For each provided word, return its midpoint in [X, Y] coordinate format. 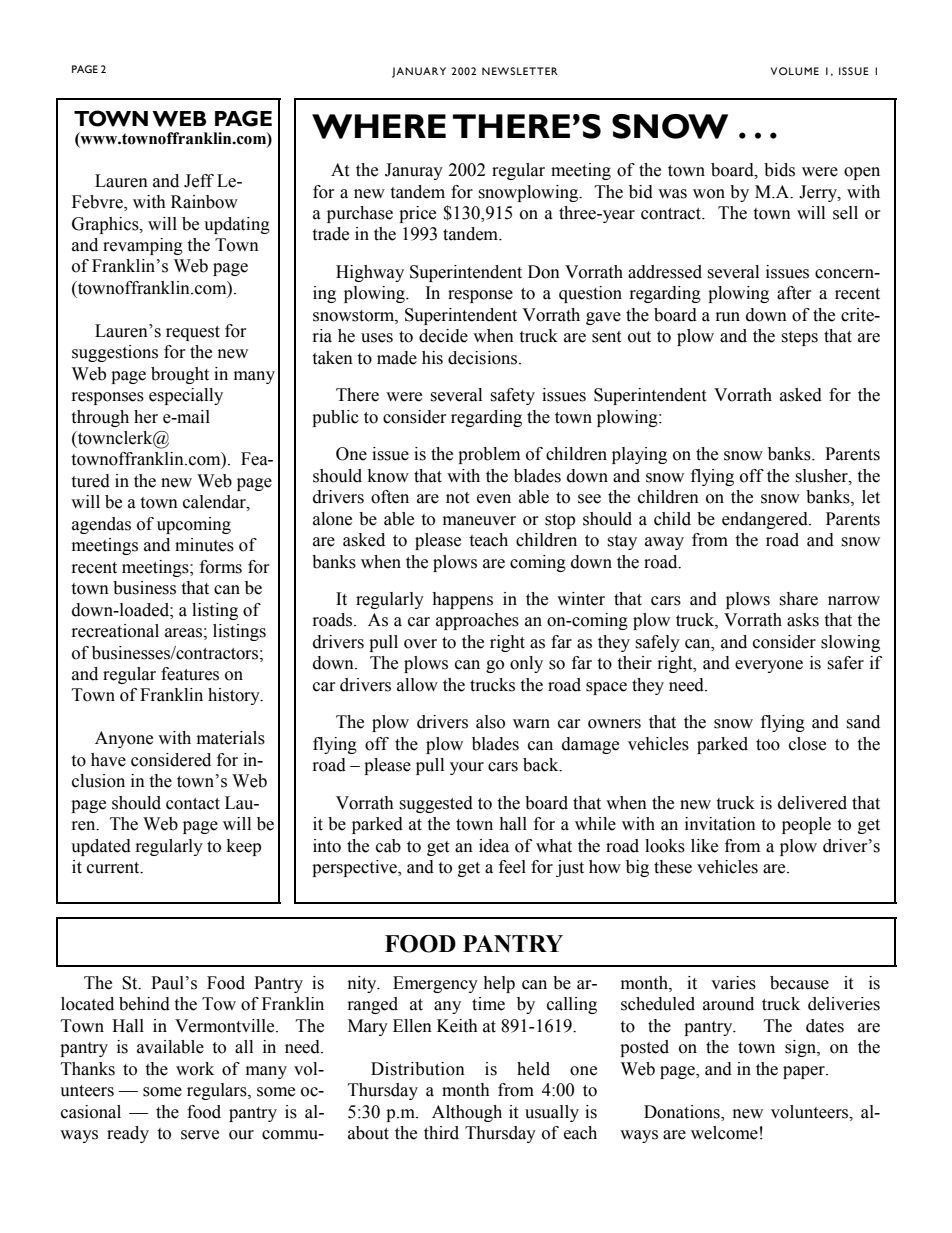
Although [467, 1113]
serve [200, 1135]
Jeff [199, 181]
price [417, 214]
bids [779, 170]
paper [805, 1072]
